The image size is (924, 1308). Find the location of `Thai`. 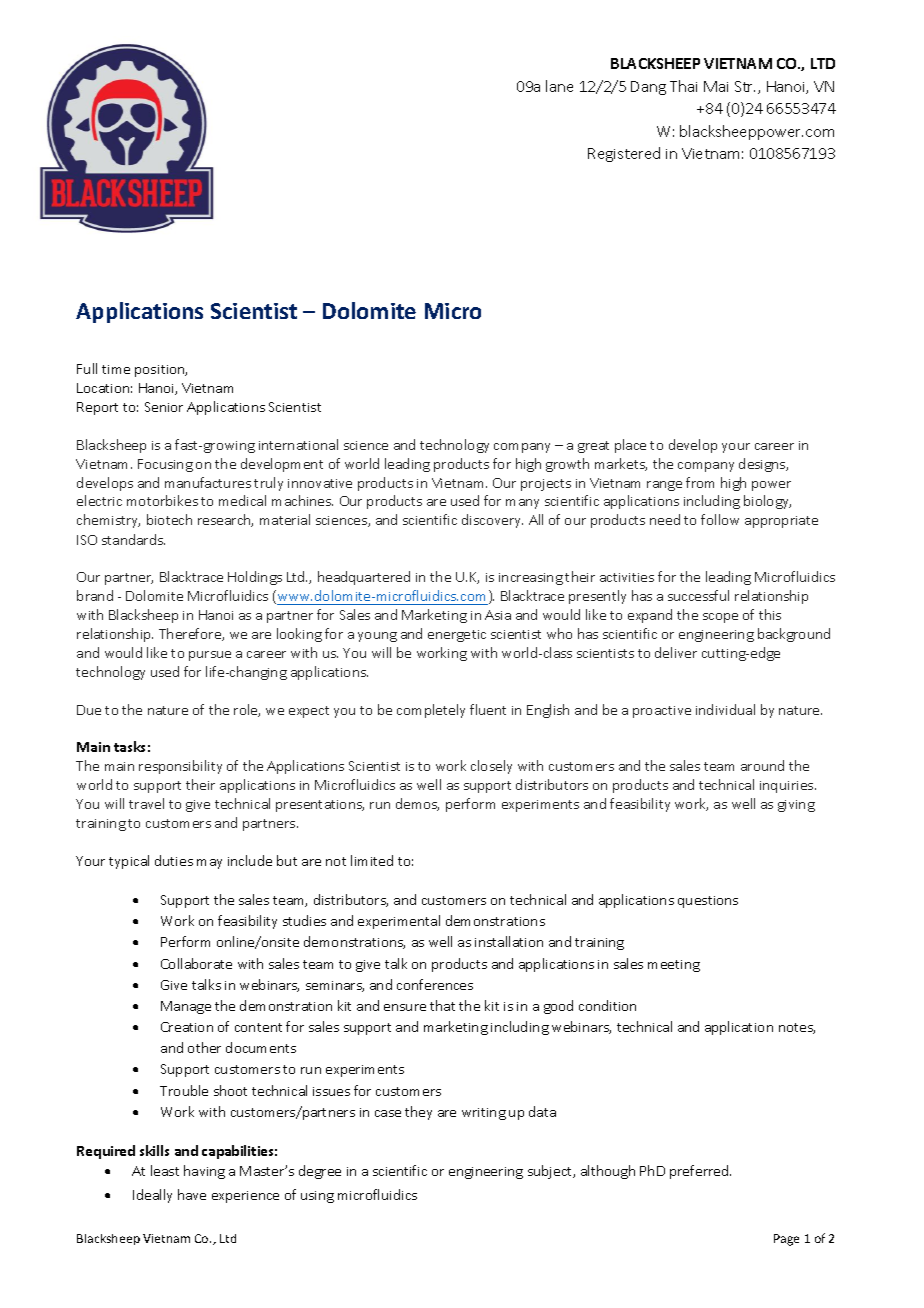

Thai is located at coordinates (683, 86).
